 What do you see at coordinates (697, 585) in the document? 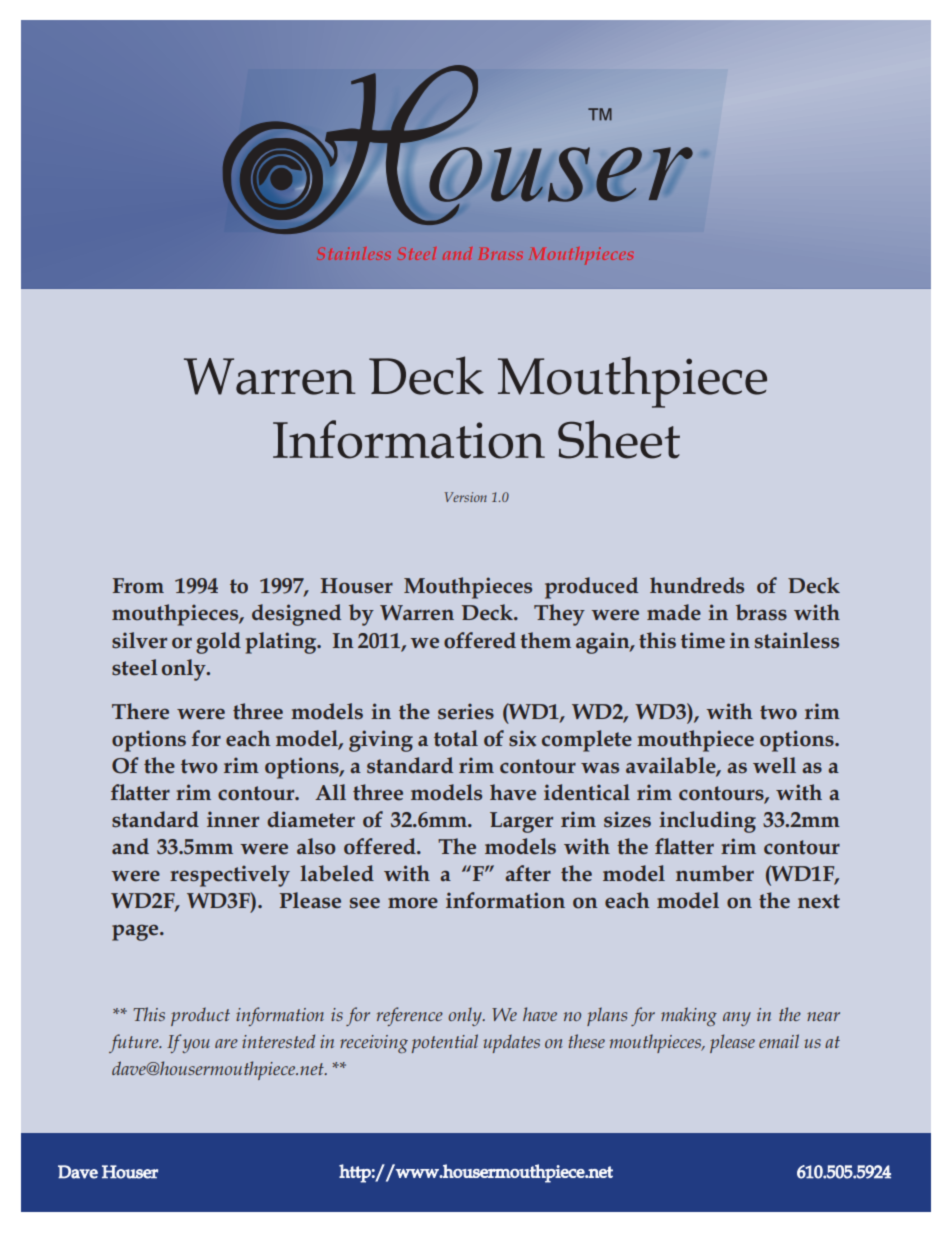
I see `hundreds` at bounding box center [697, 585].
